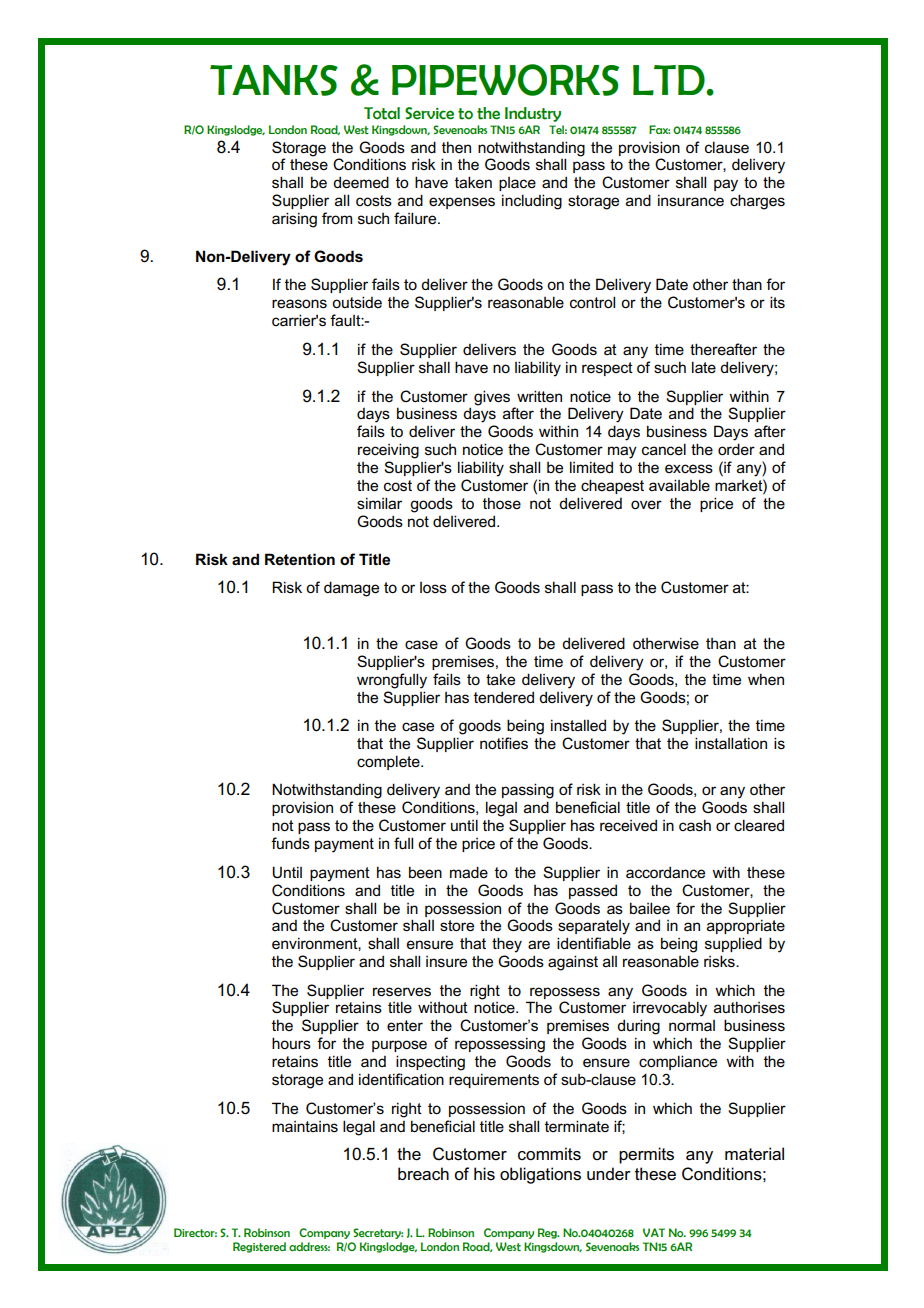  I want to click on Registered, so click(259, 1247).
